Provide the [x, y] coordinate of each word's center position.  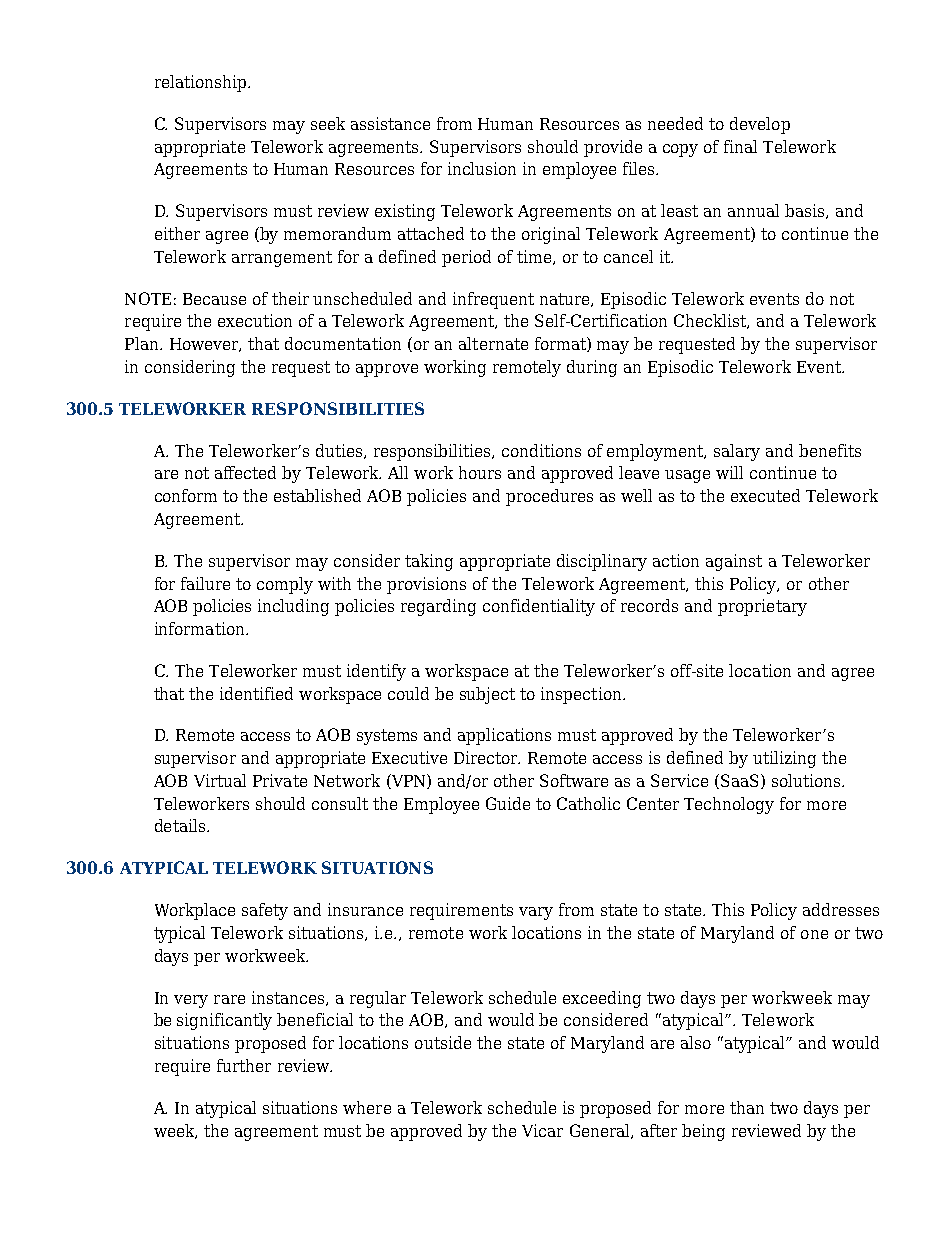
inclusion [482, 168]
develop [760, 125]
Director [487, 757]
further [244, 1065]
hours [480, 472]
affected [245, 472]
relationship [202, 83]
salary [737, 452]
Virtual [220, 780]
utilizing [784, 759]
